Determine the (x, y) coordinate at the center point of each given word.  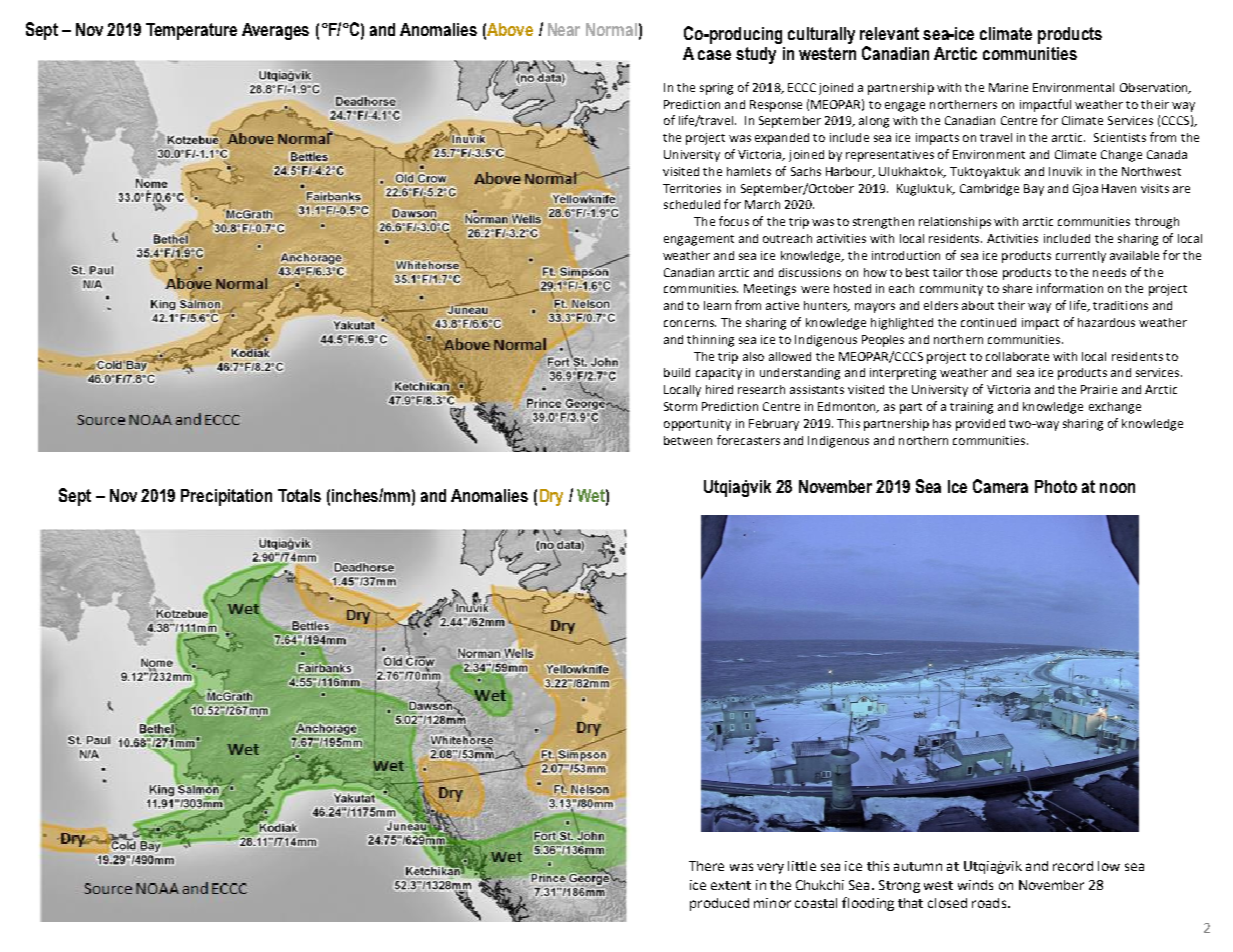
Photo (1056, 486)
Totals (299, 495)
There (706, 866)
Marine (1008, 87)
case (714, 55)
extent (731, 885)
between (688, 440)
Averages (275, 31)
